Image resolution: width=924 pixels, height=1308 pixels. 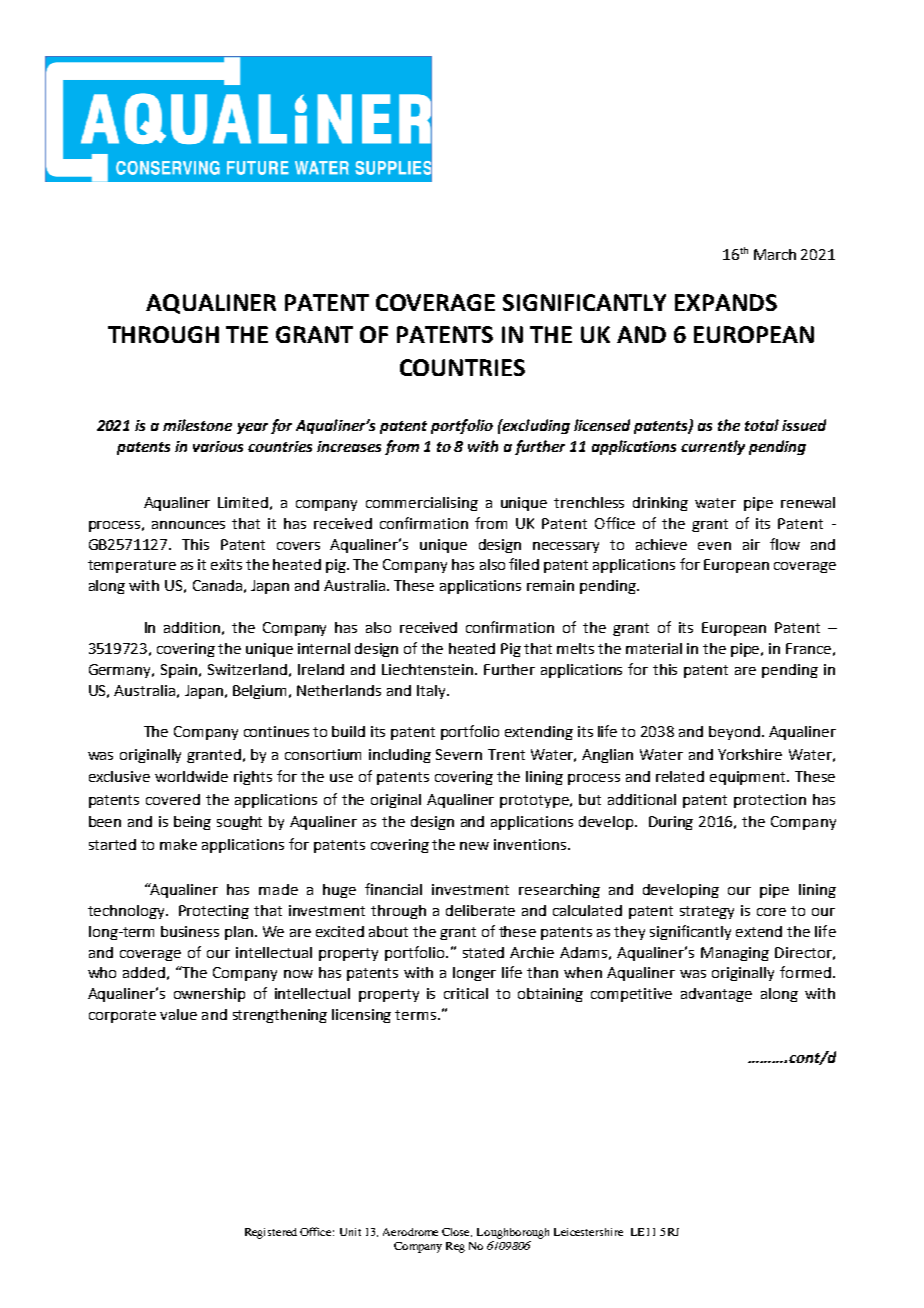 I want to click on Registered, so click(x=271, y=1233).
